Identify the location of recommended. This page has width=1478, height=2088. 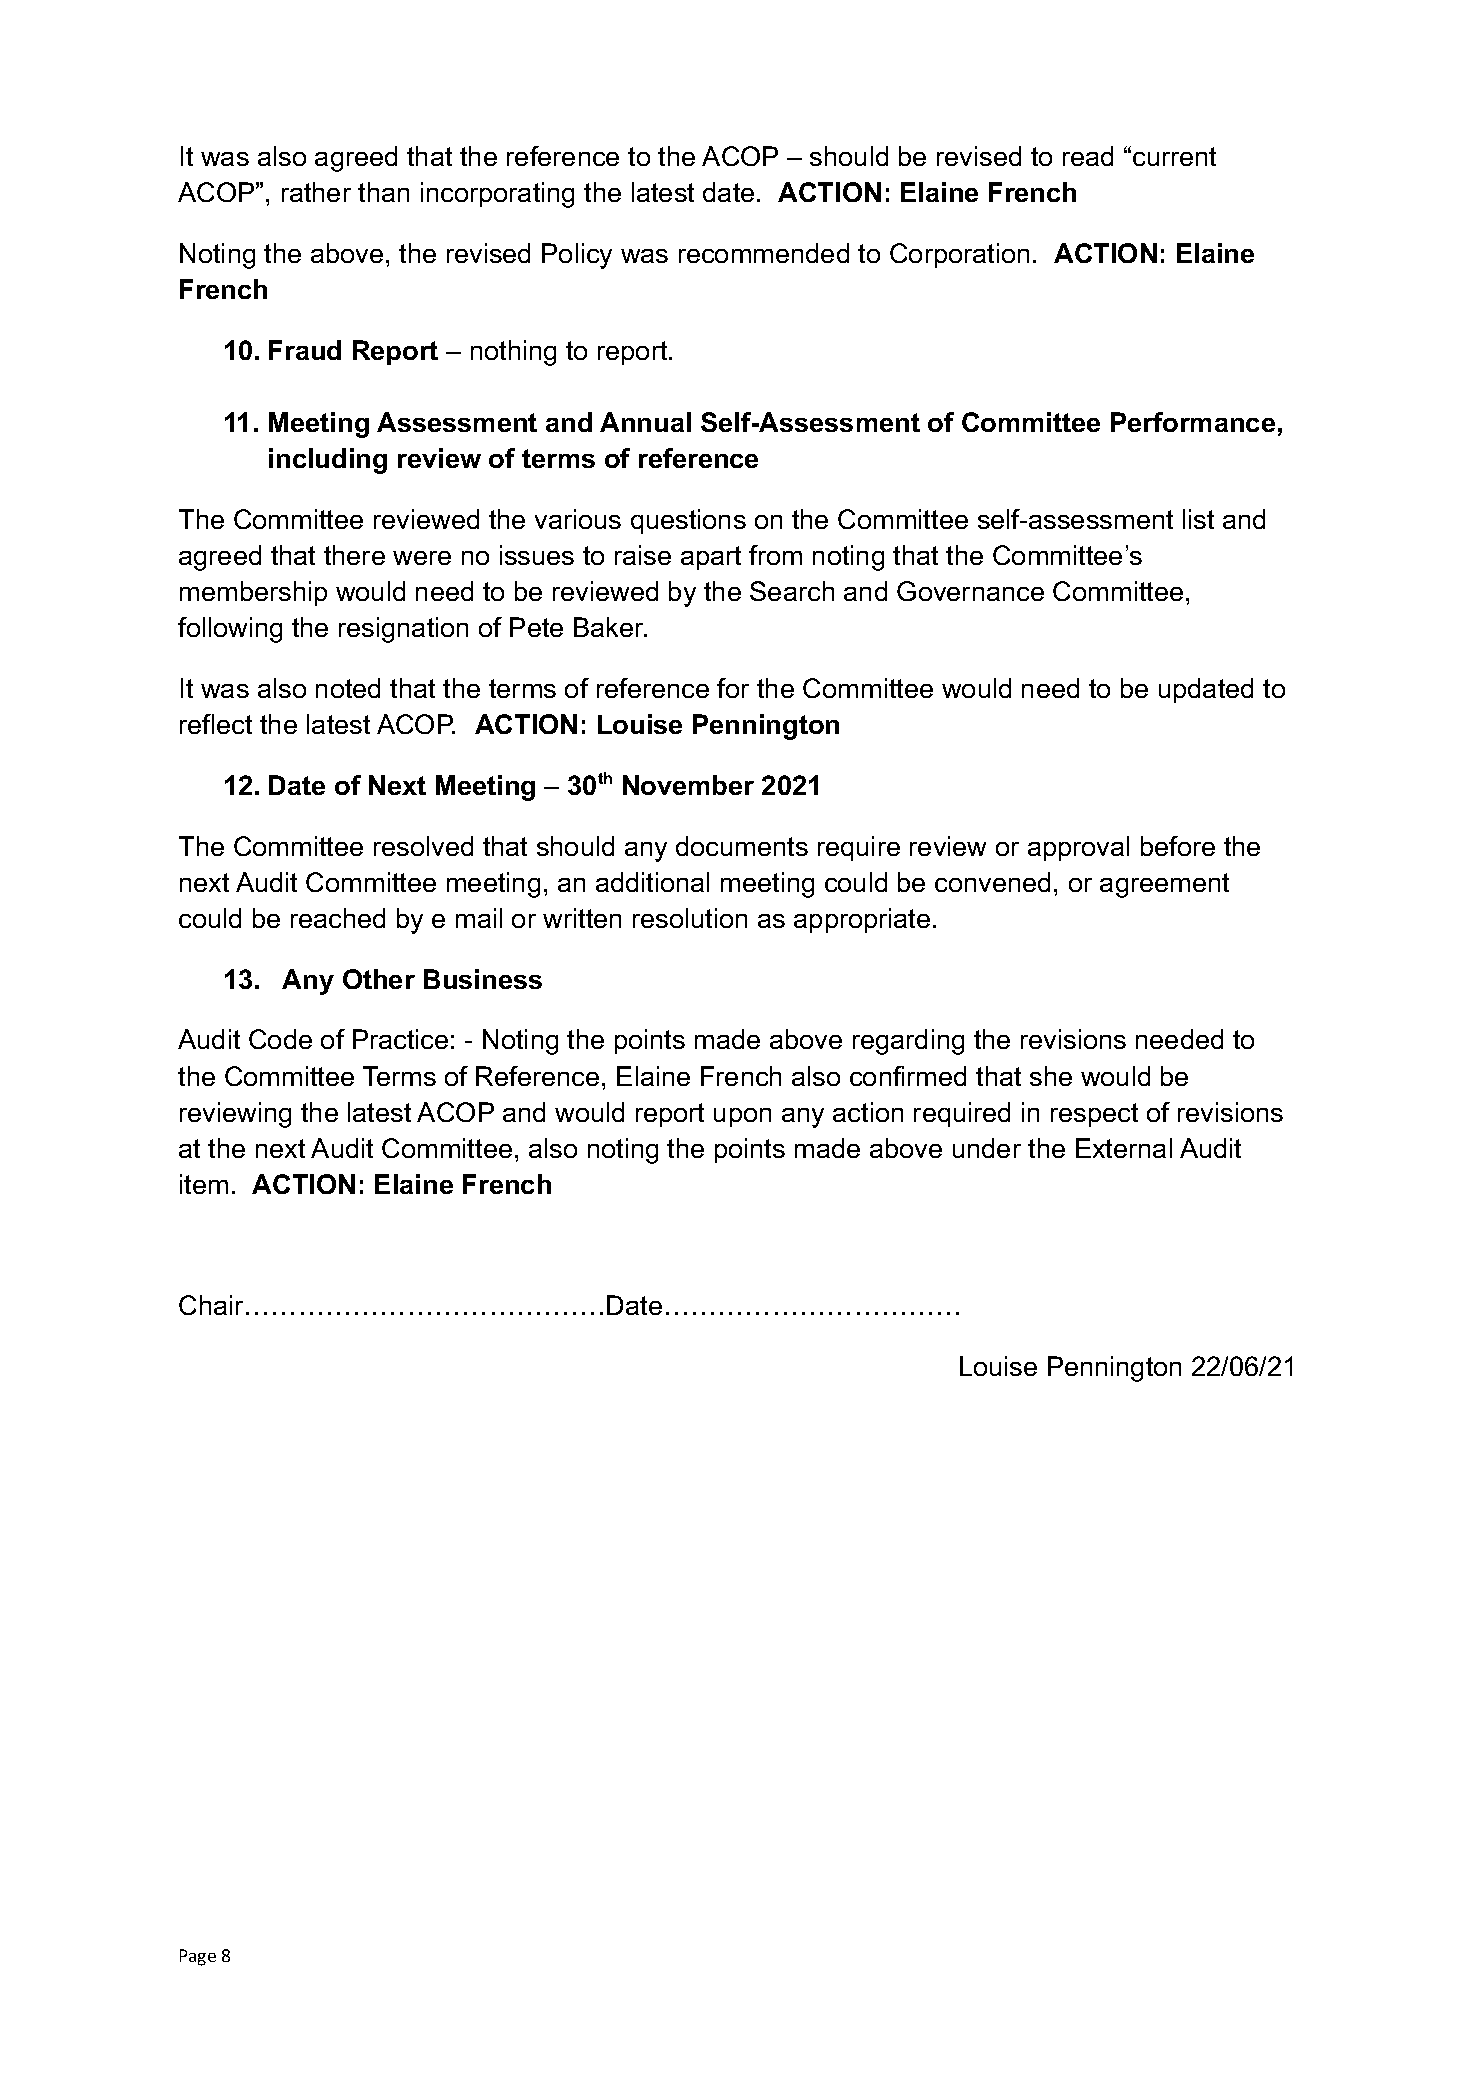
(764, 253).
